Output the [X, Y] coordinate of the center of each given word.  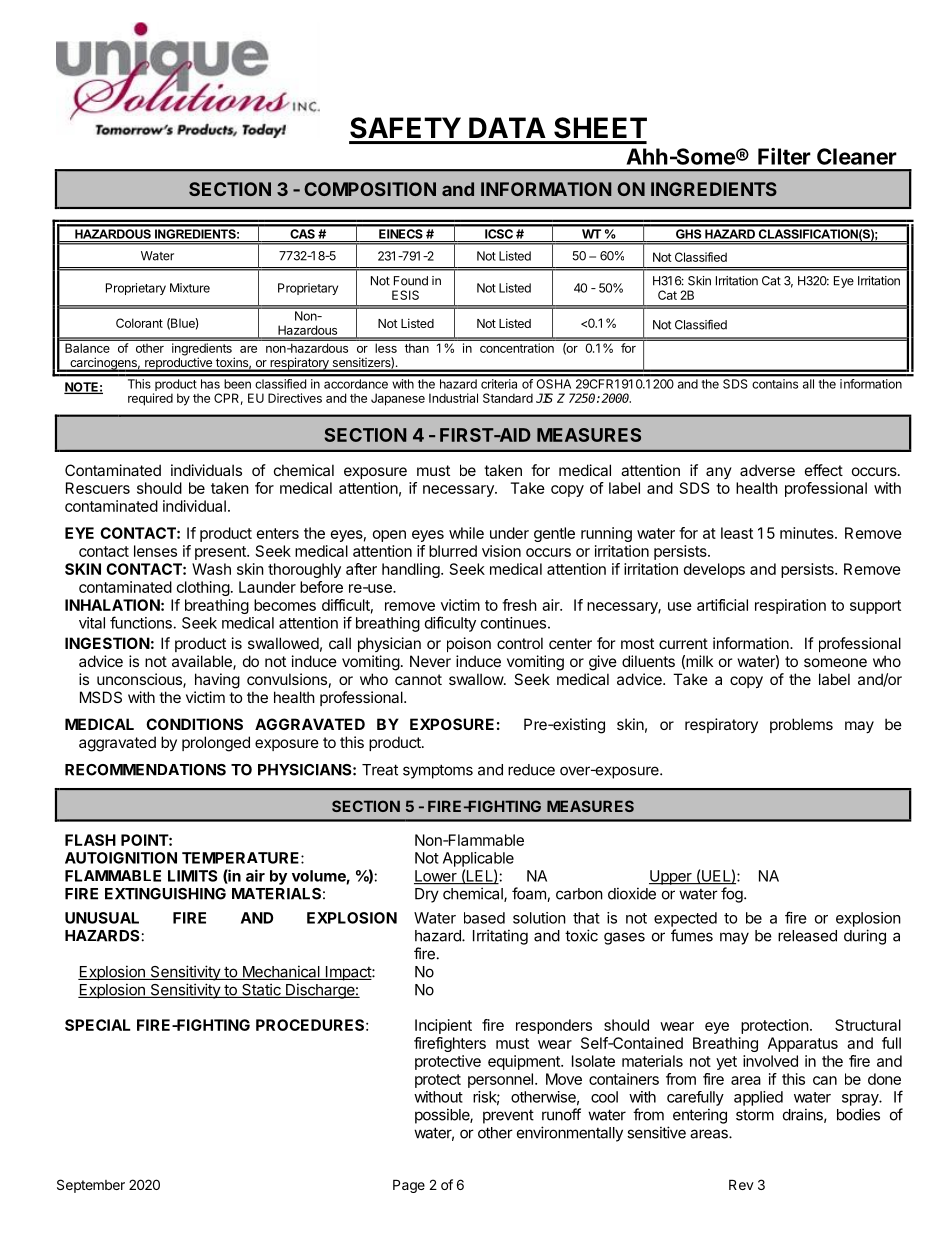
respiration [790, 606]
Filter [784, 156]
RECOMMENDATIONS [145, 770]
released [807, 936]
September [91, 1186]
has [210, 384]
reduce [531, 770]
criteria [499, 384]
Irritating [500, 937]
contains [775, 384]
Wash [211, 569]
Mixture [190, 288]
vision [501, 551]
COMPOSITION [370, 189]
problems [801, 725]
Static [261, 990]
